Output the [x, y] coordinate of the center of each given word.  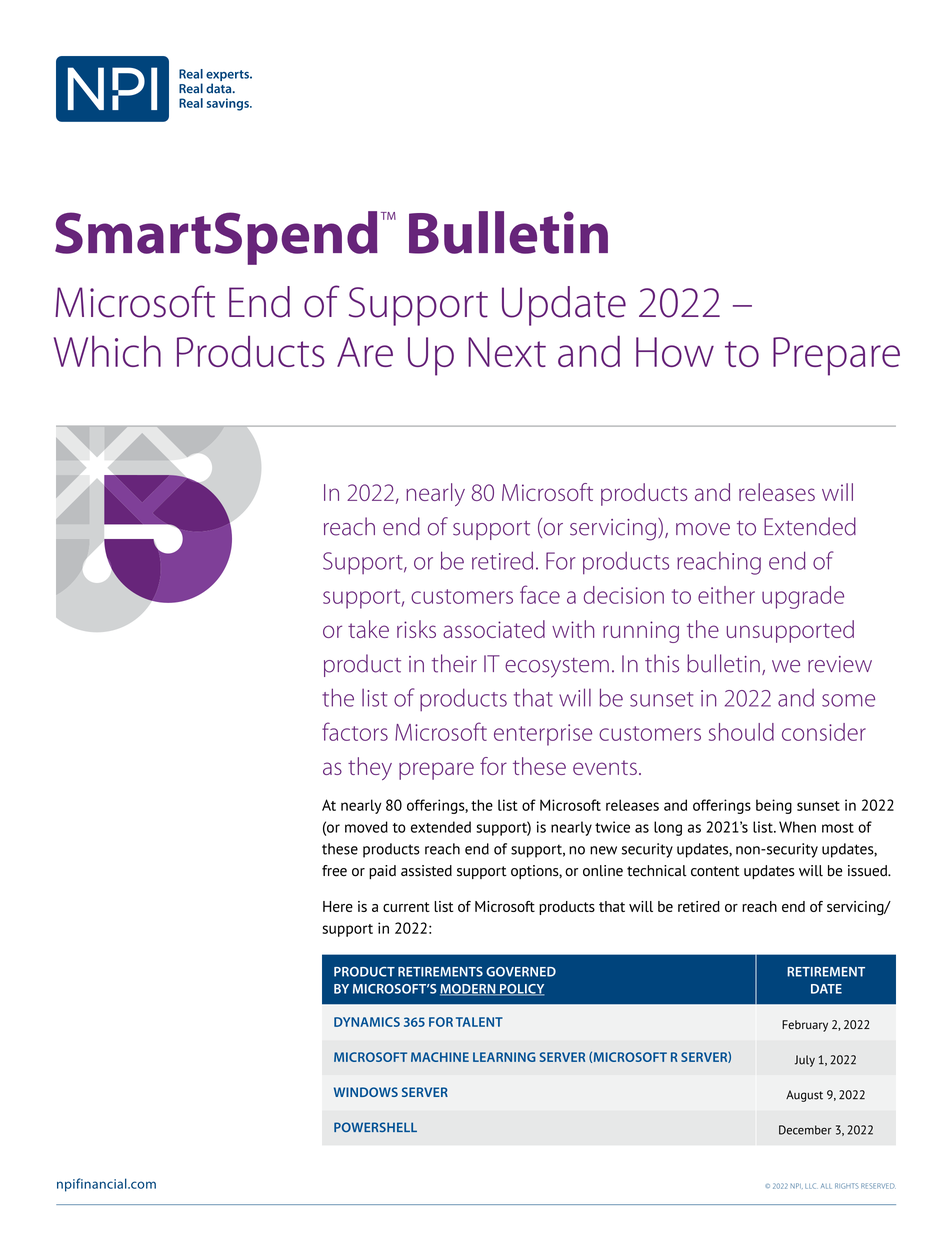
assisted [426, 871]
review [840, 664]
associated [494, 629]
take [368, 629]
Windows [366, 1092]
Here [338, 906]
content [715, 871]
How [675, 352]
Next [507, 352]
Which [107, 351]
